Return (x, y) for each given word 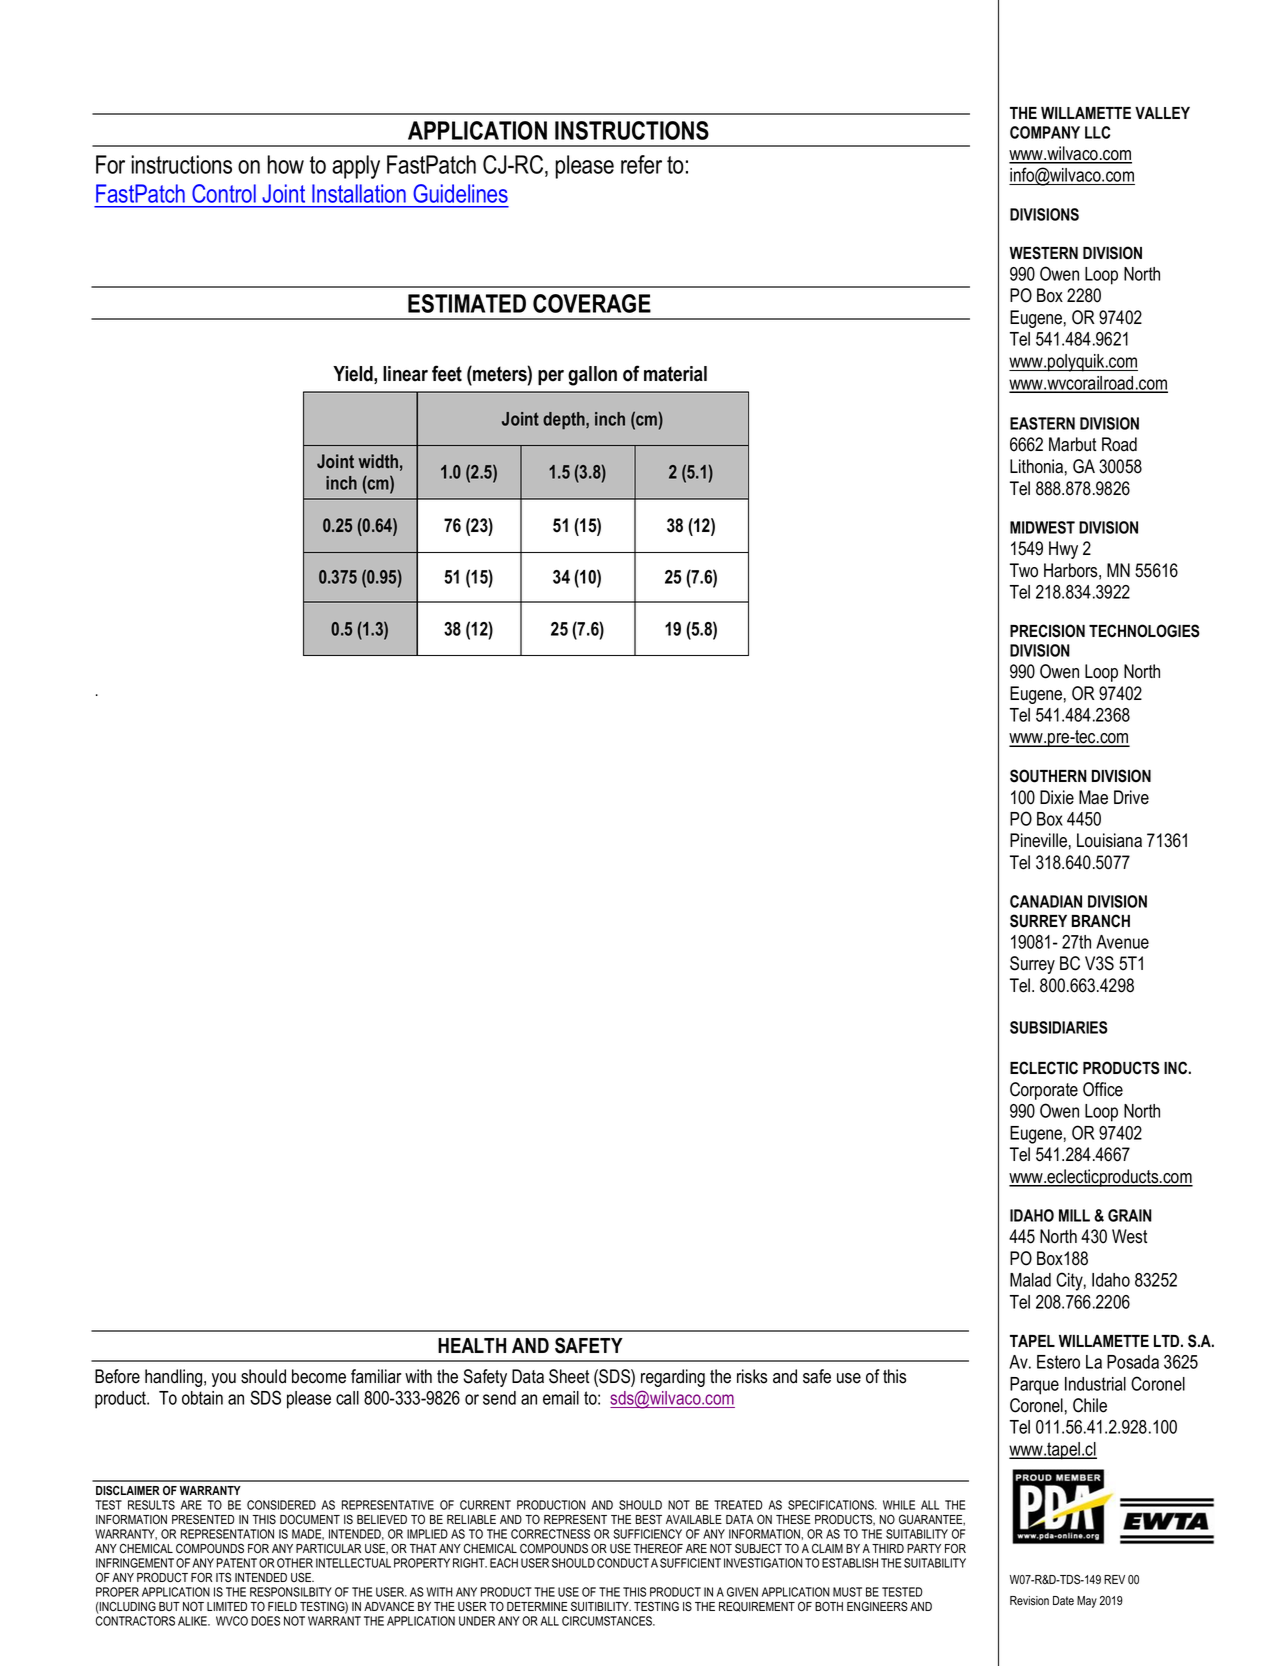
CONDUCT (623, 1563)
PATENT (237, 1563)
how (285, 164)
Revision (1029, 1601)
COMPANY (1045, 132)
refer (641, 164)
